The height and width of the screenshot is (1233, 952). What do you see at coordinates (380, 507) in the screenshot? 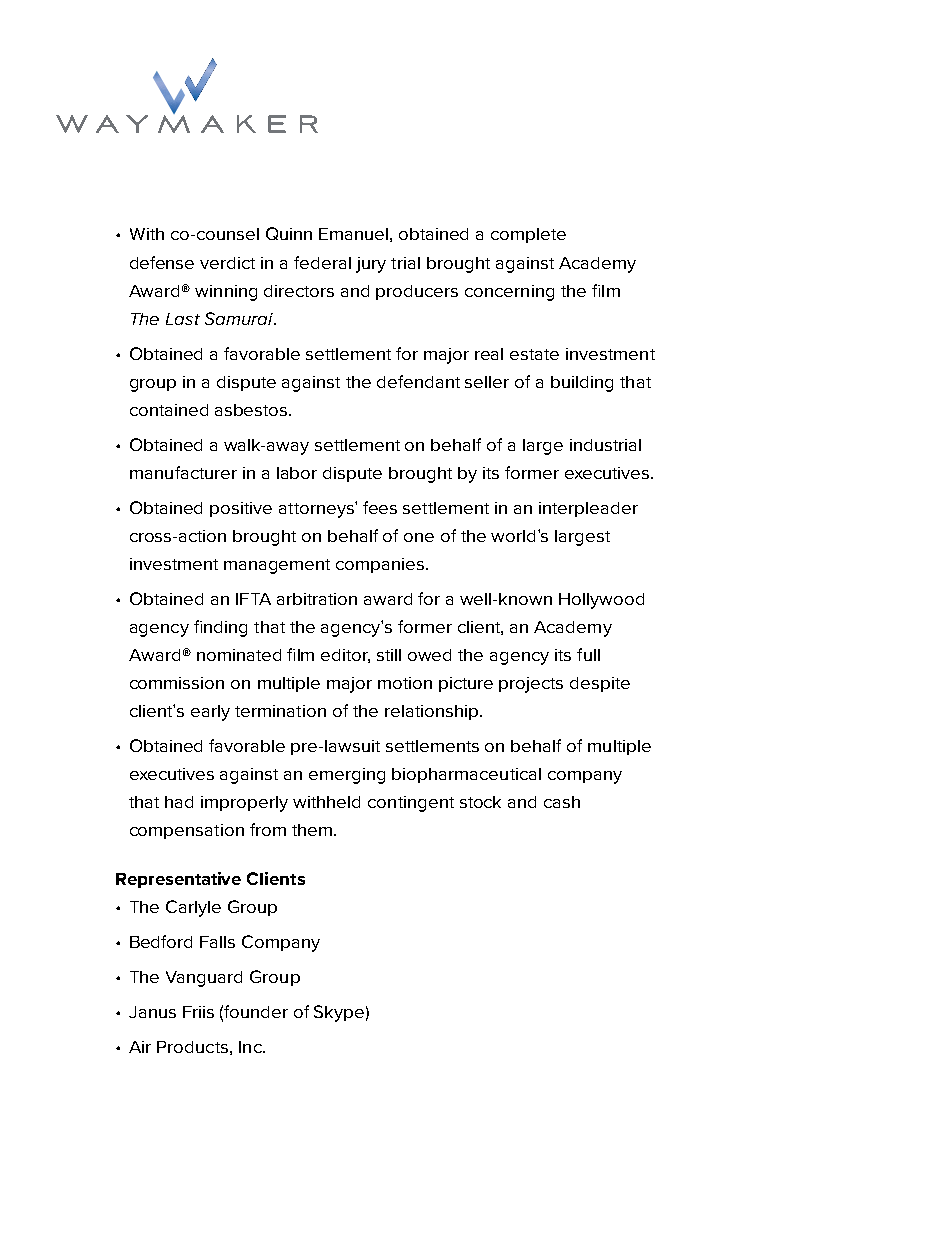
I see `fees` at bounding box center [380, 507].
